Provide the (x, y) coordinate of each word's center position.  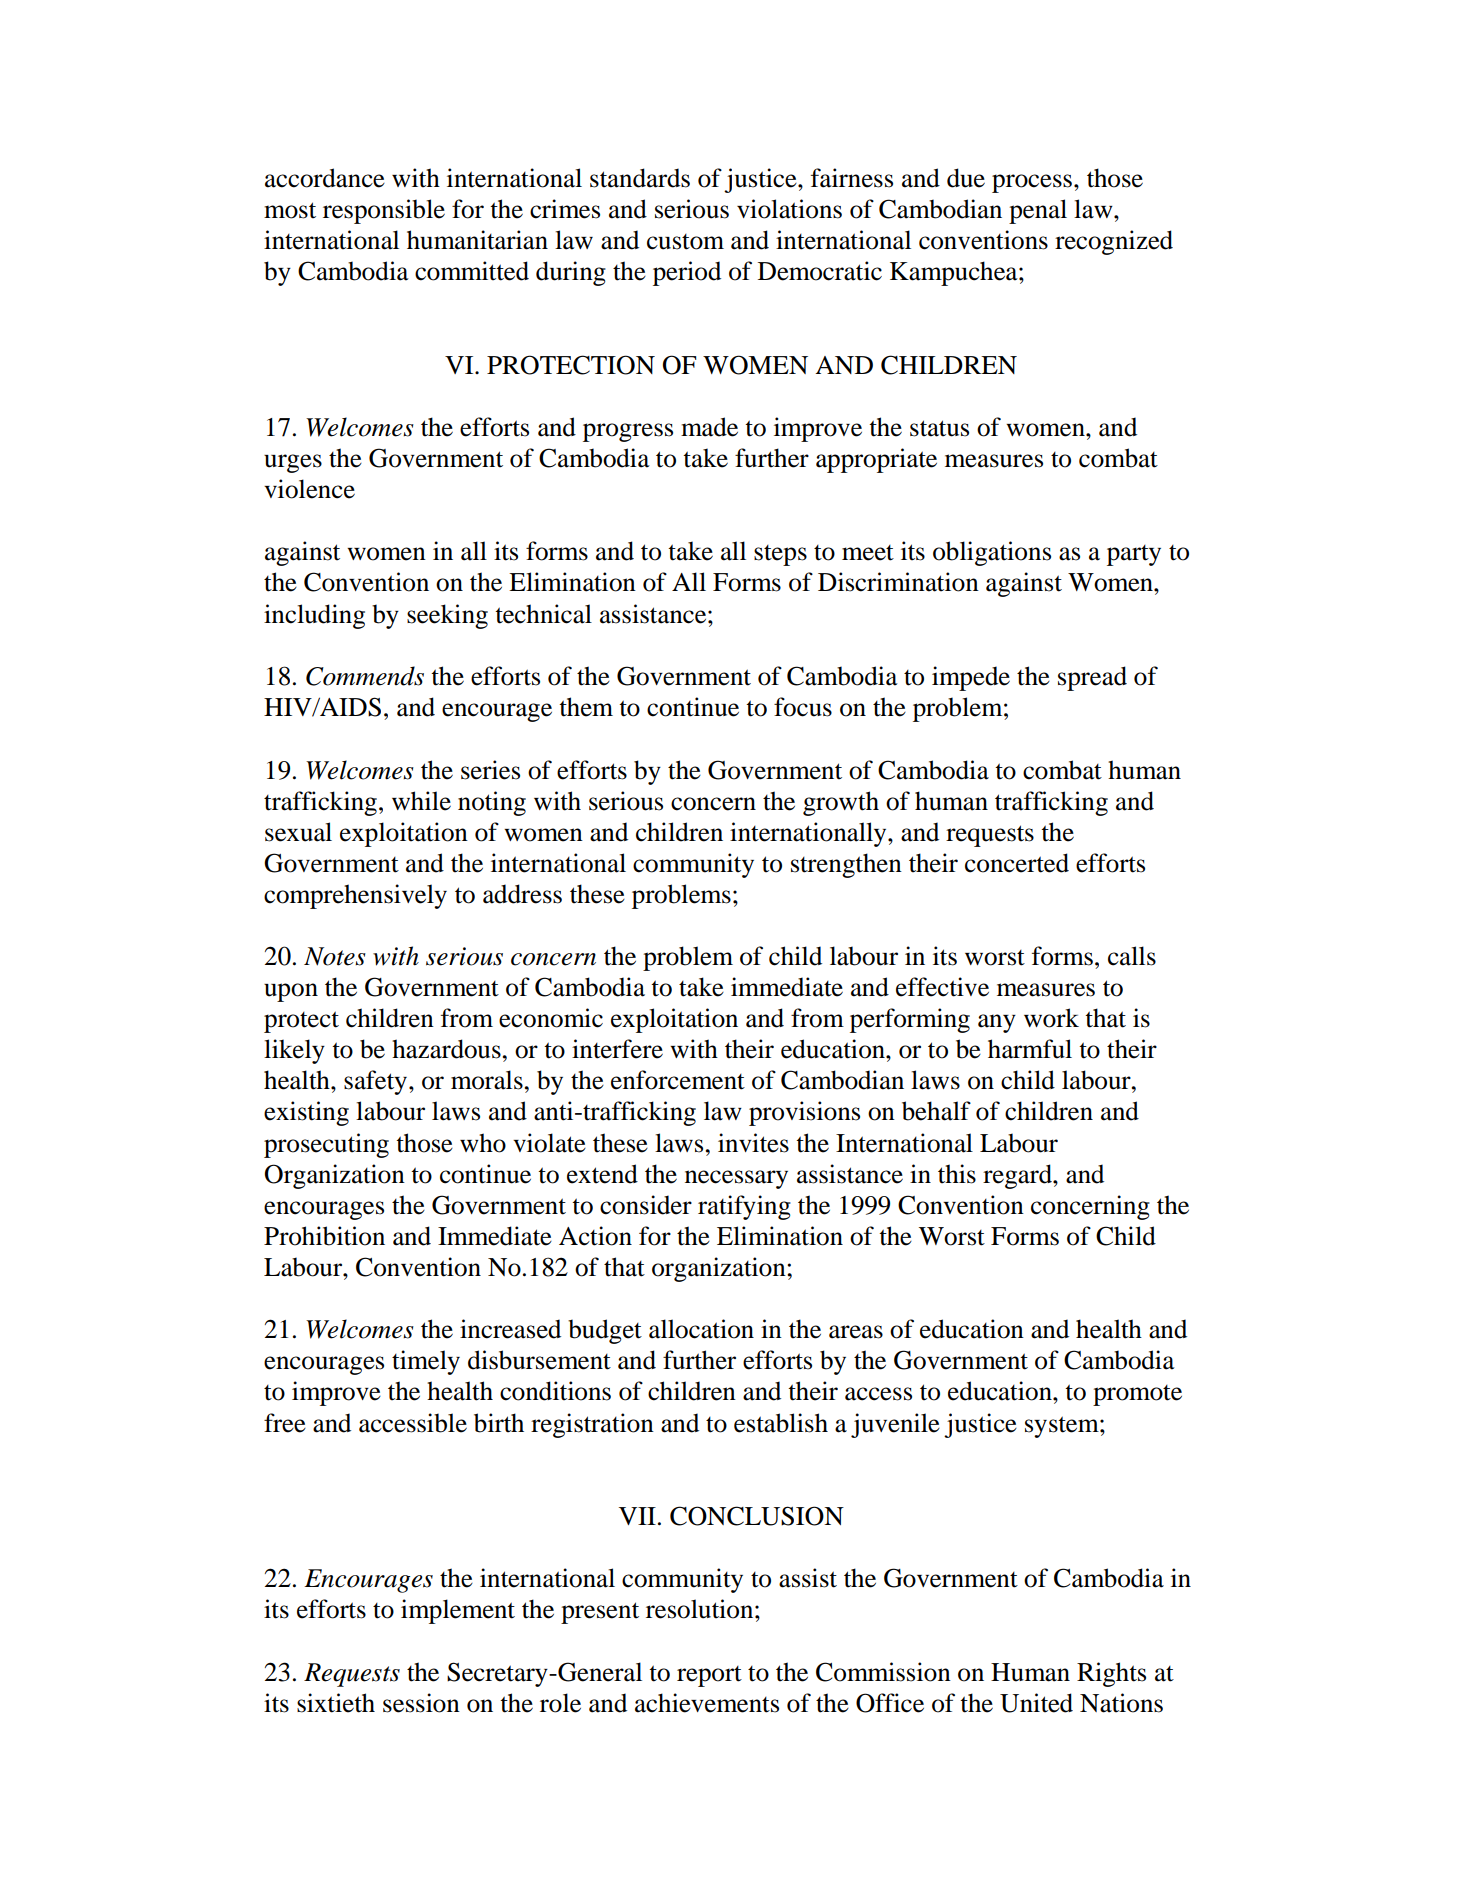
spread (1092, 678)
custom (685, 242)
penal (1038, 211)
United (1036, 1703)
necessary (736, 1179)
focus (803, 707)
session (421, 1703)
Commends (365, 676)
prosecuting (326, 1145)
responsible (384, 211)
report (709, 1676)
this (957, 1174)
